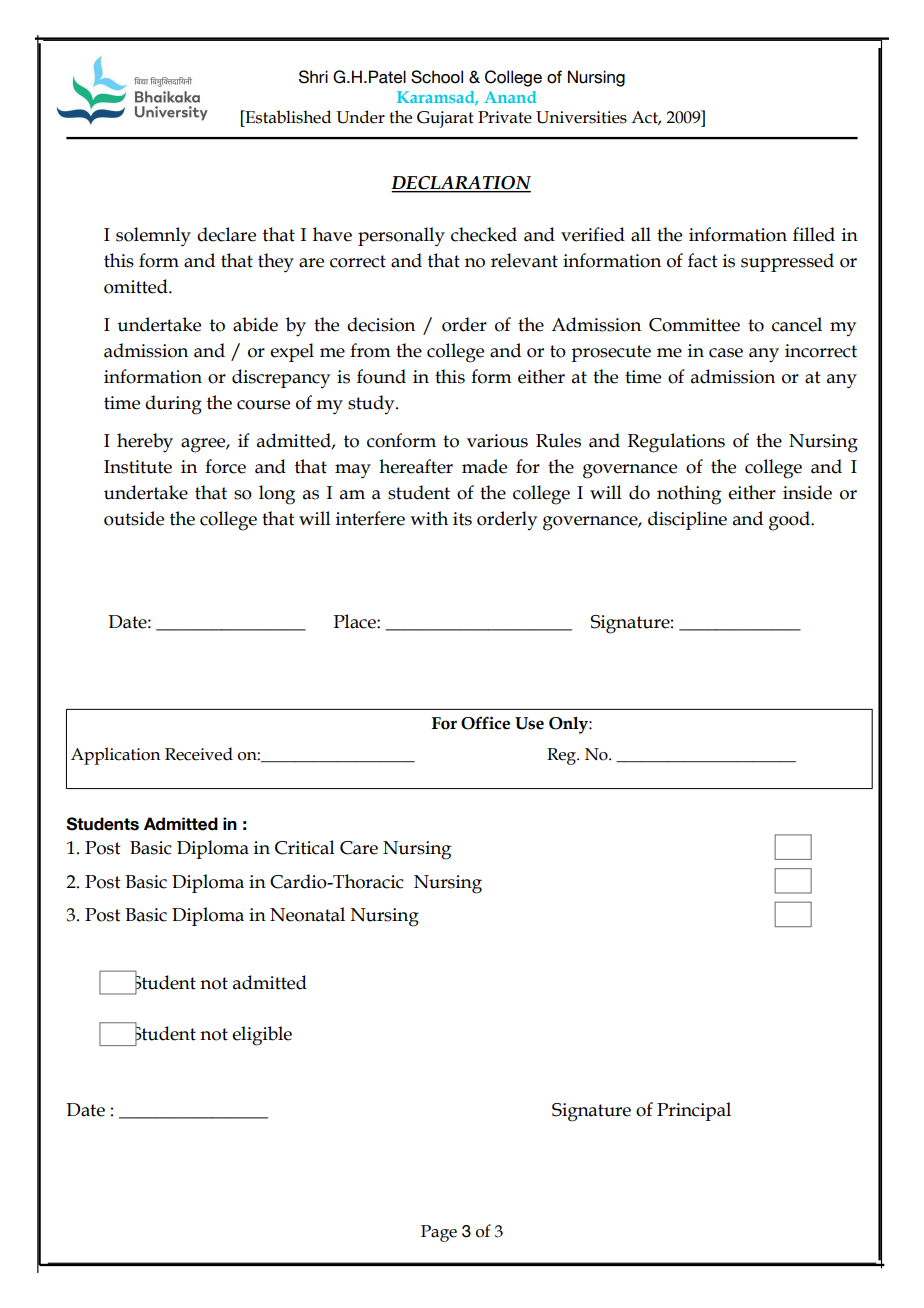  Describe the element at coordinates (581, 117) in the screenshot. I see `Universities` at that location.
